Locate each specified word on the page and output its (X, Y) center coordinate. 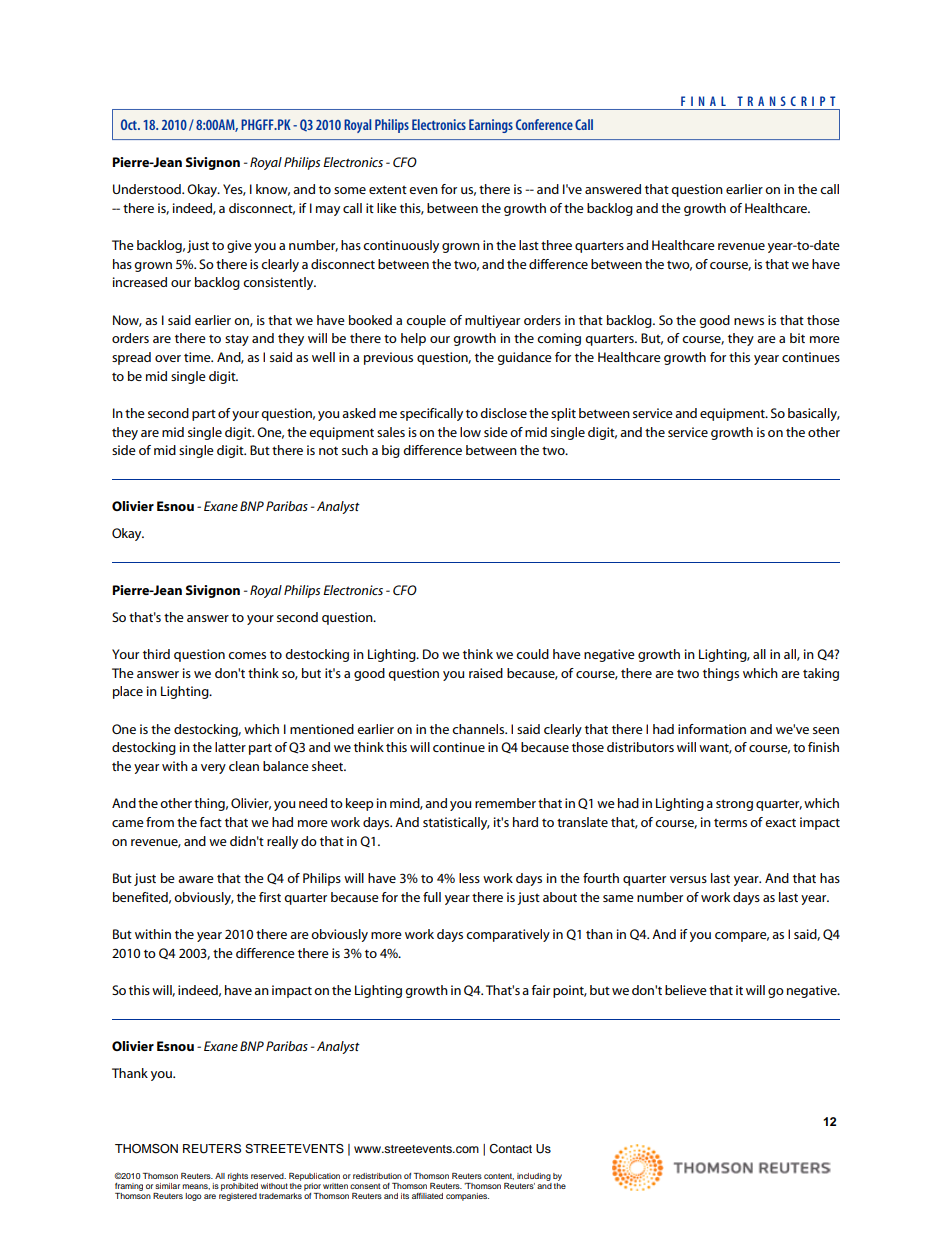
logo (193, 1197)
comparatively (508, 935)
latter (230, 747)
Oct (130, 124)
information (712, 729)
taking (821, 674)
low (470, 432)
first (270, 897)
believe (686, 990)
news (749, 321)
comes (247, 655)
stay (237, 340)
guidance (524, 358)
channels (479, 729)
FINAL (703, 101)
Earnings (491, 126)
